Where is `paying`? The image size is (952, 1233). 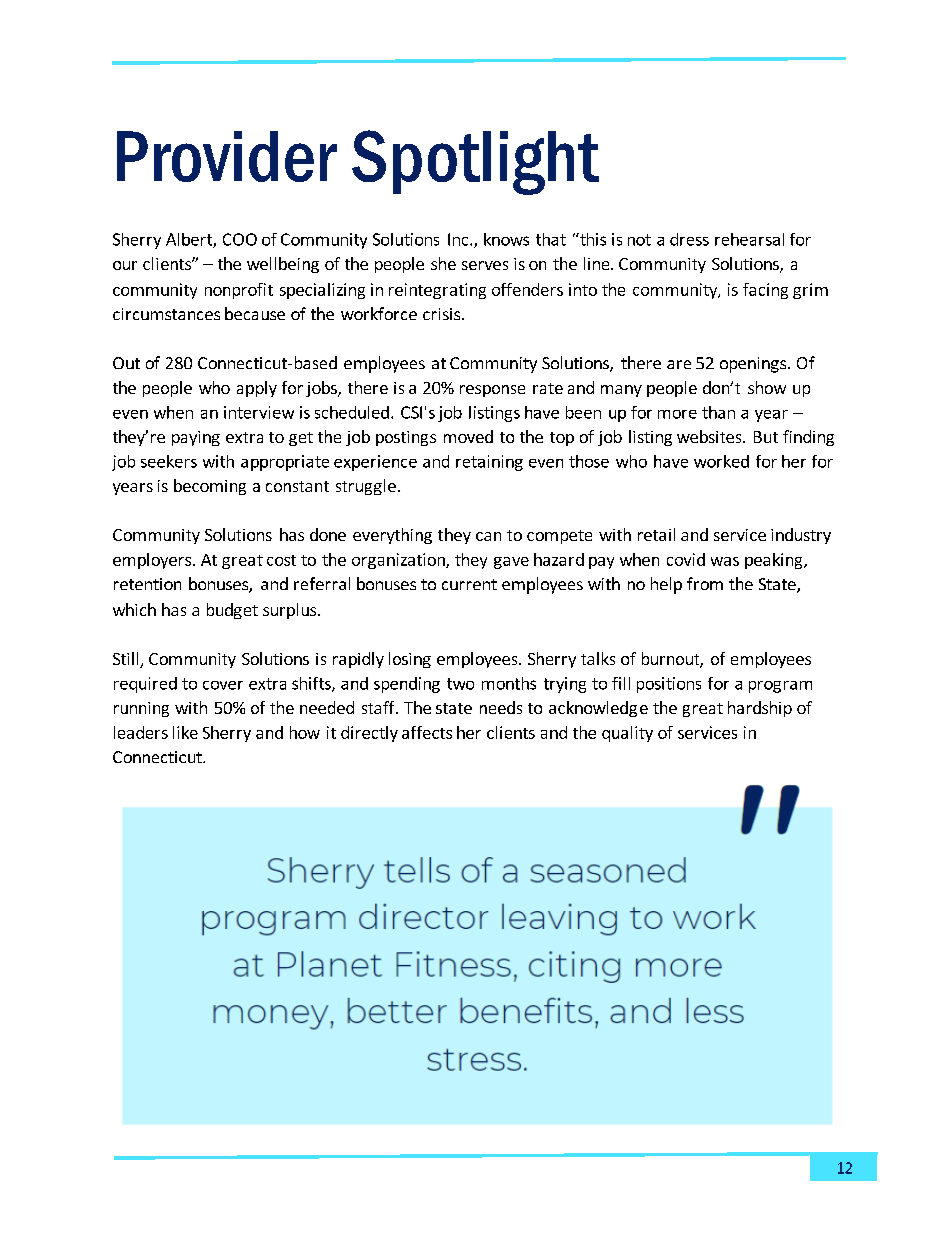 paying is located at coordinates (196, 438).
